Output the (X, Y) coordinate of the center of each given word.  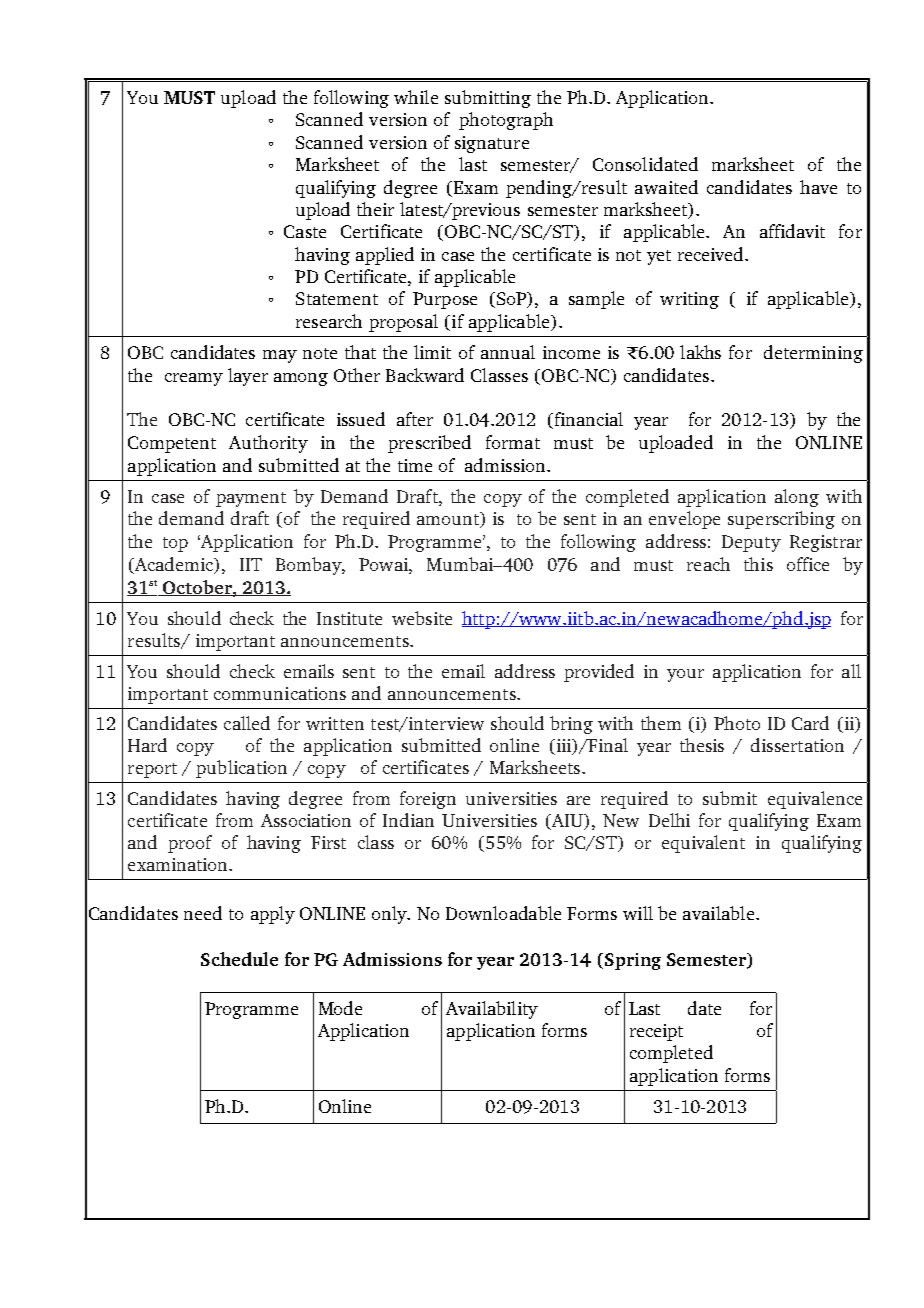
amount (449, 520)
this (758, 564)
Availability (492, 1010)
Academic (174, 565)
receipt (656, 1032)
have (818, 187)
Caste (305, 231)
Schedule (239, 959)
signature (492, 144)
